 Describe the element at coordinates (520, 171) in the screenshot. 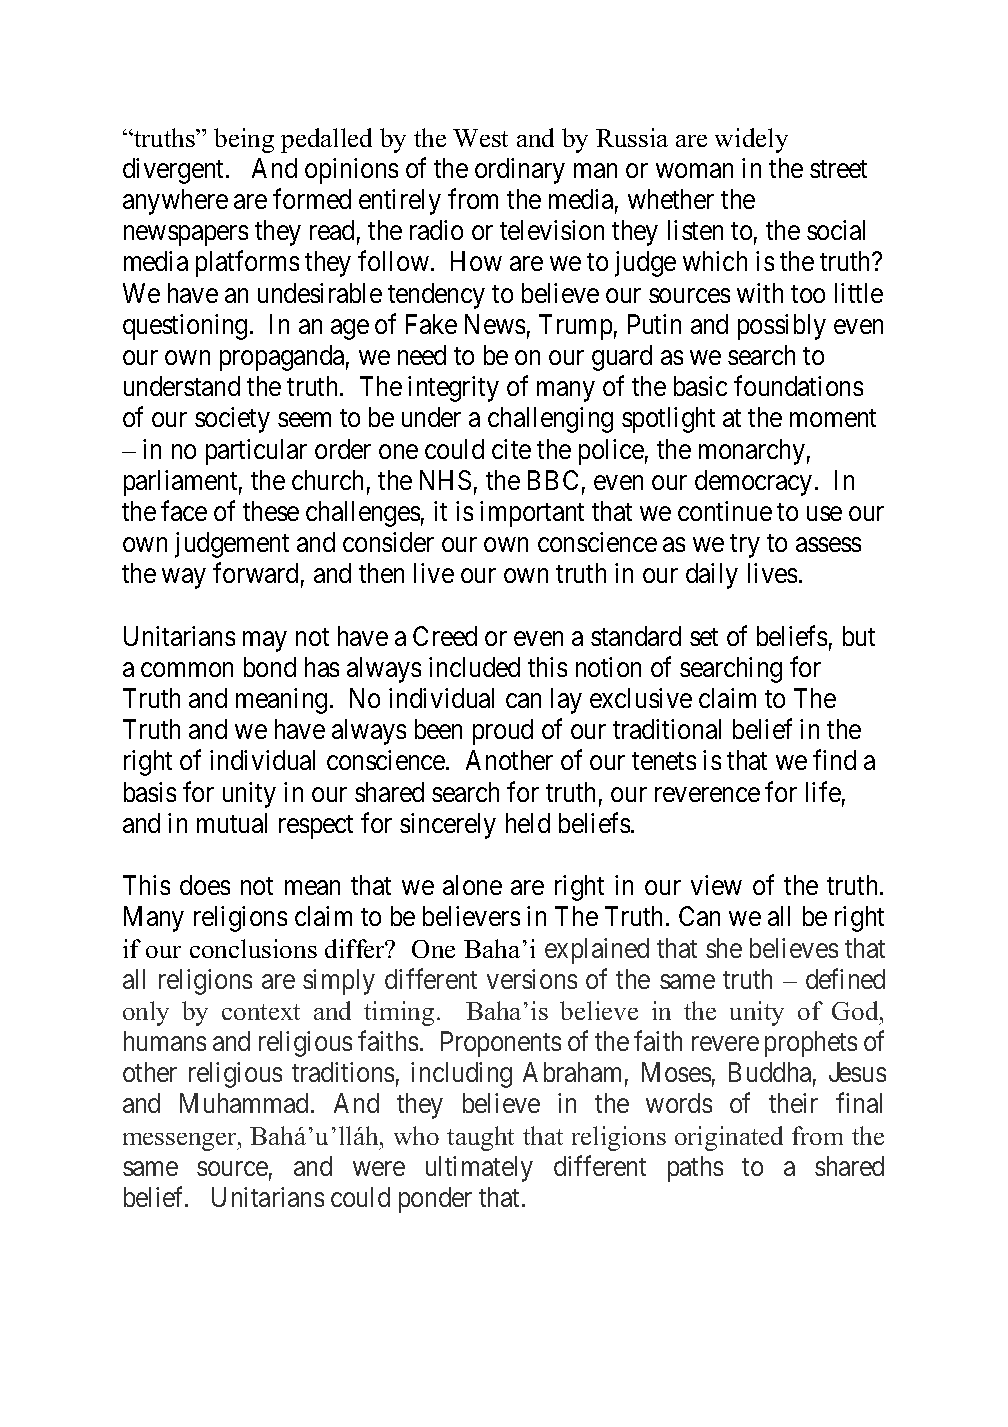

I see `ordinary` at that location.
